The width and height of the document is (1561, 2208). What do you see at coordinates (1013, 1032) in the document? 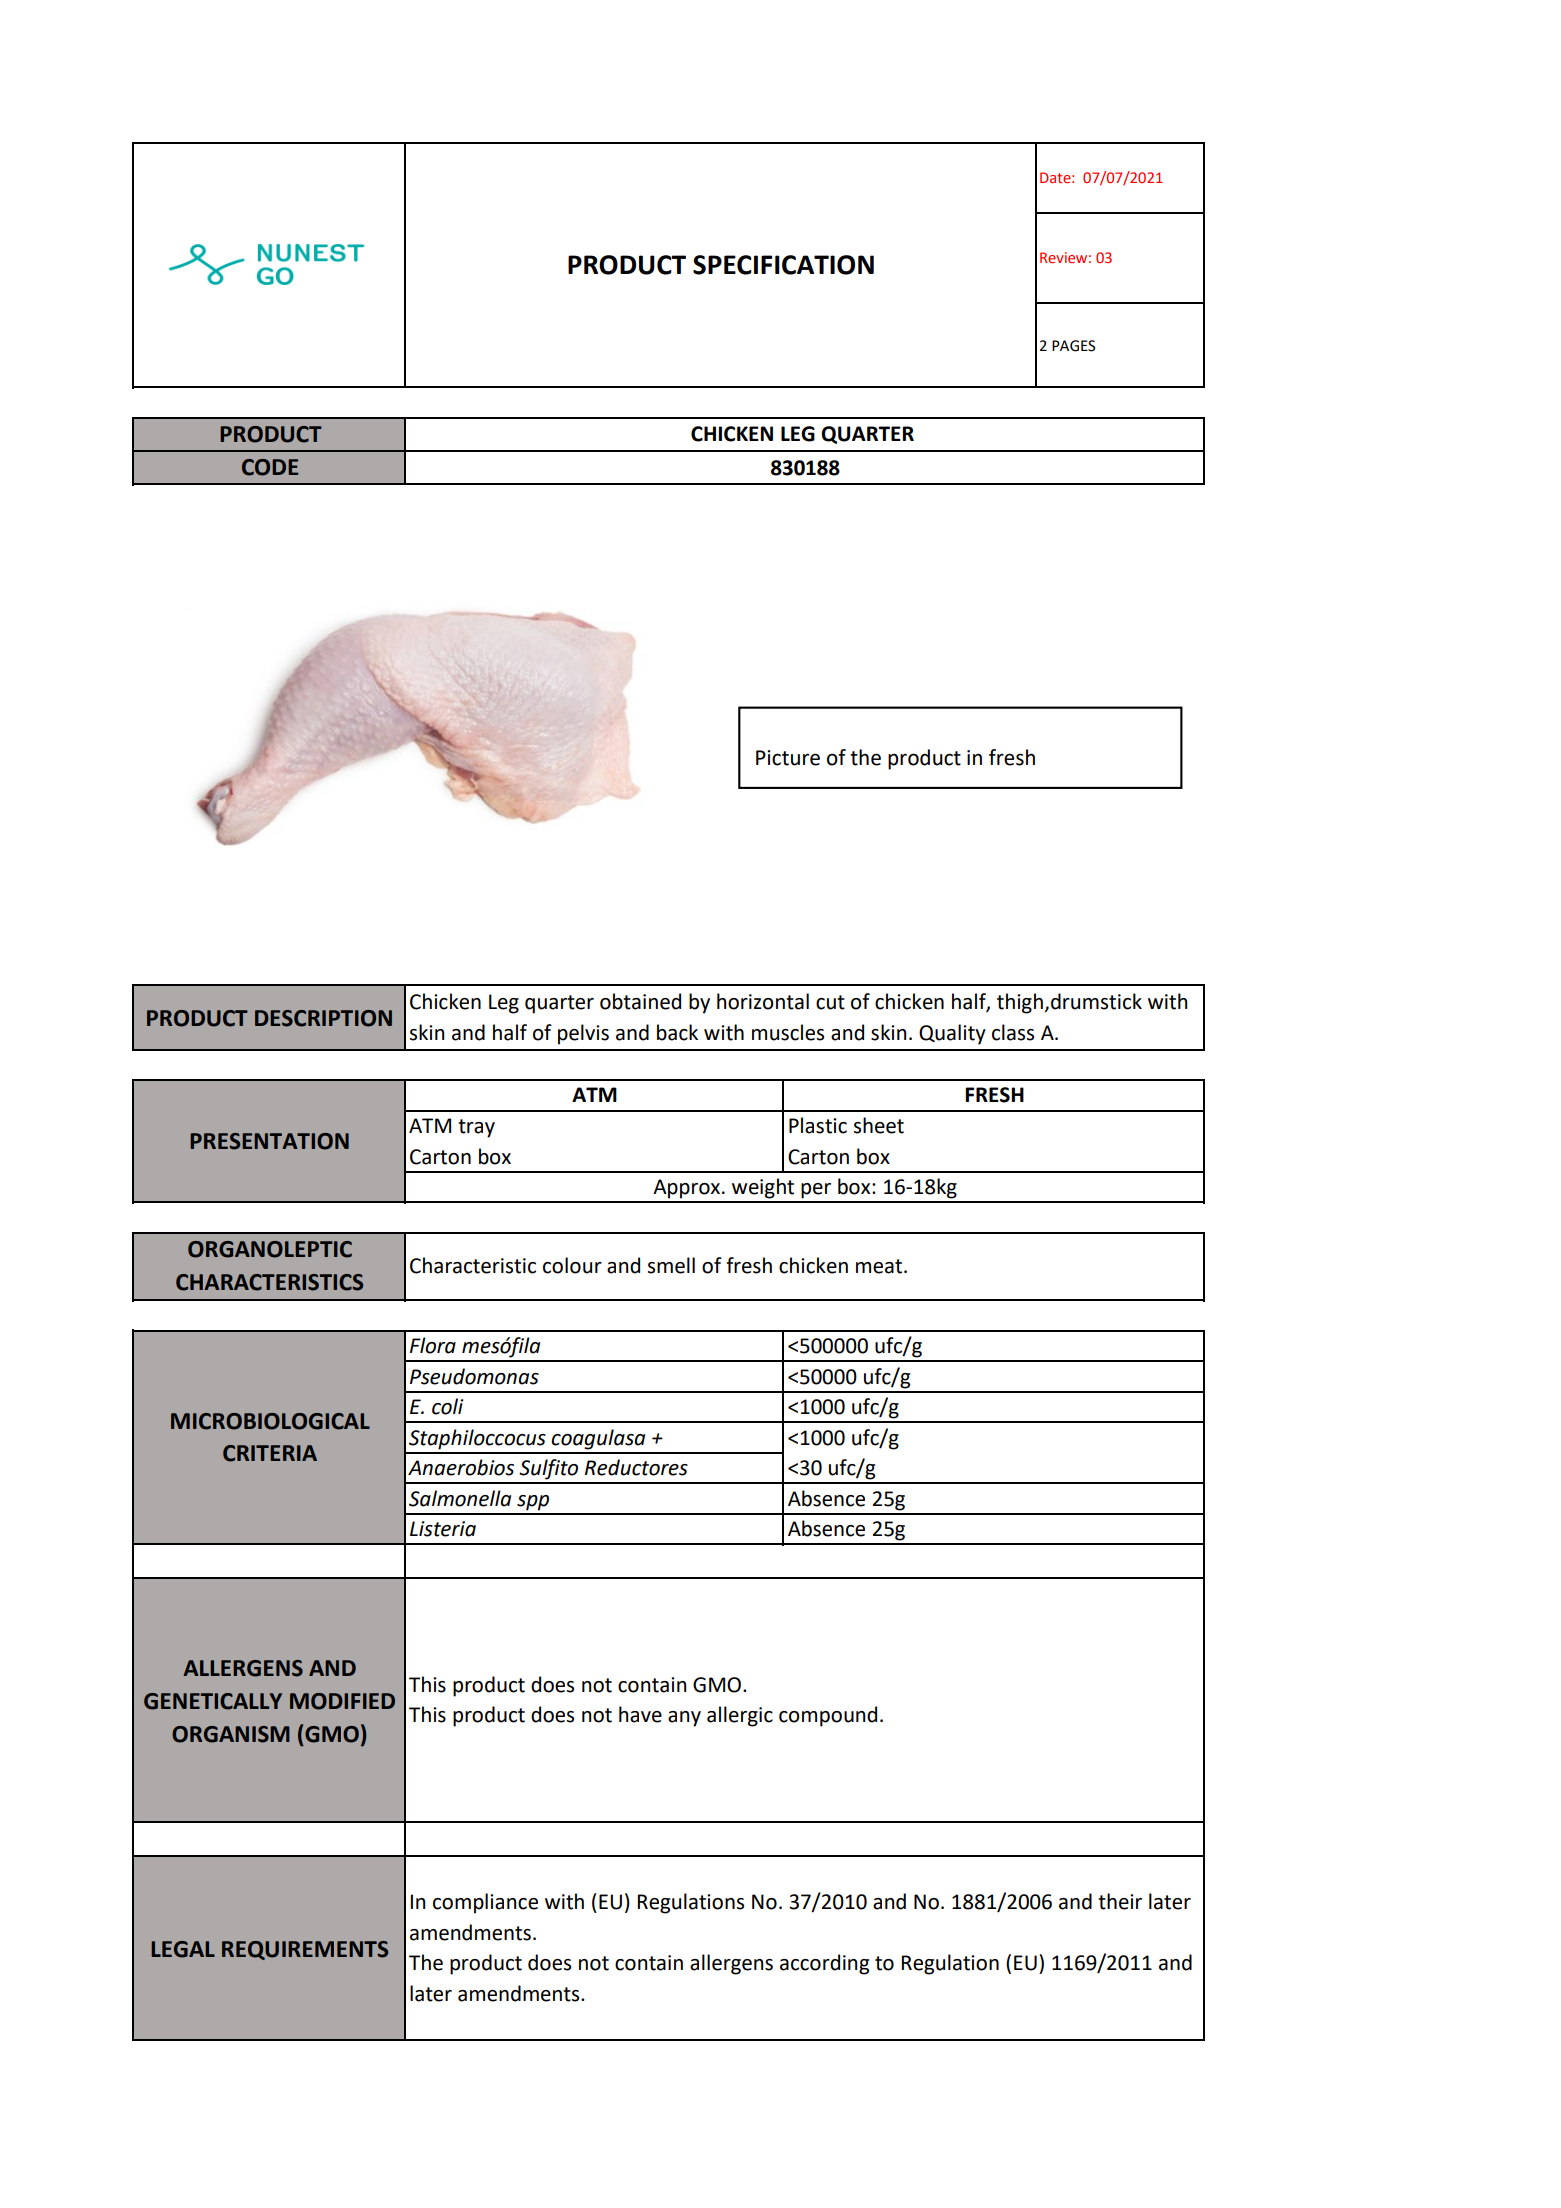
I see `class` at bounding box center [1013, 1032].
